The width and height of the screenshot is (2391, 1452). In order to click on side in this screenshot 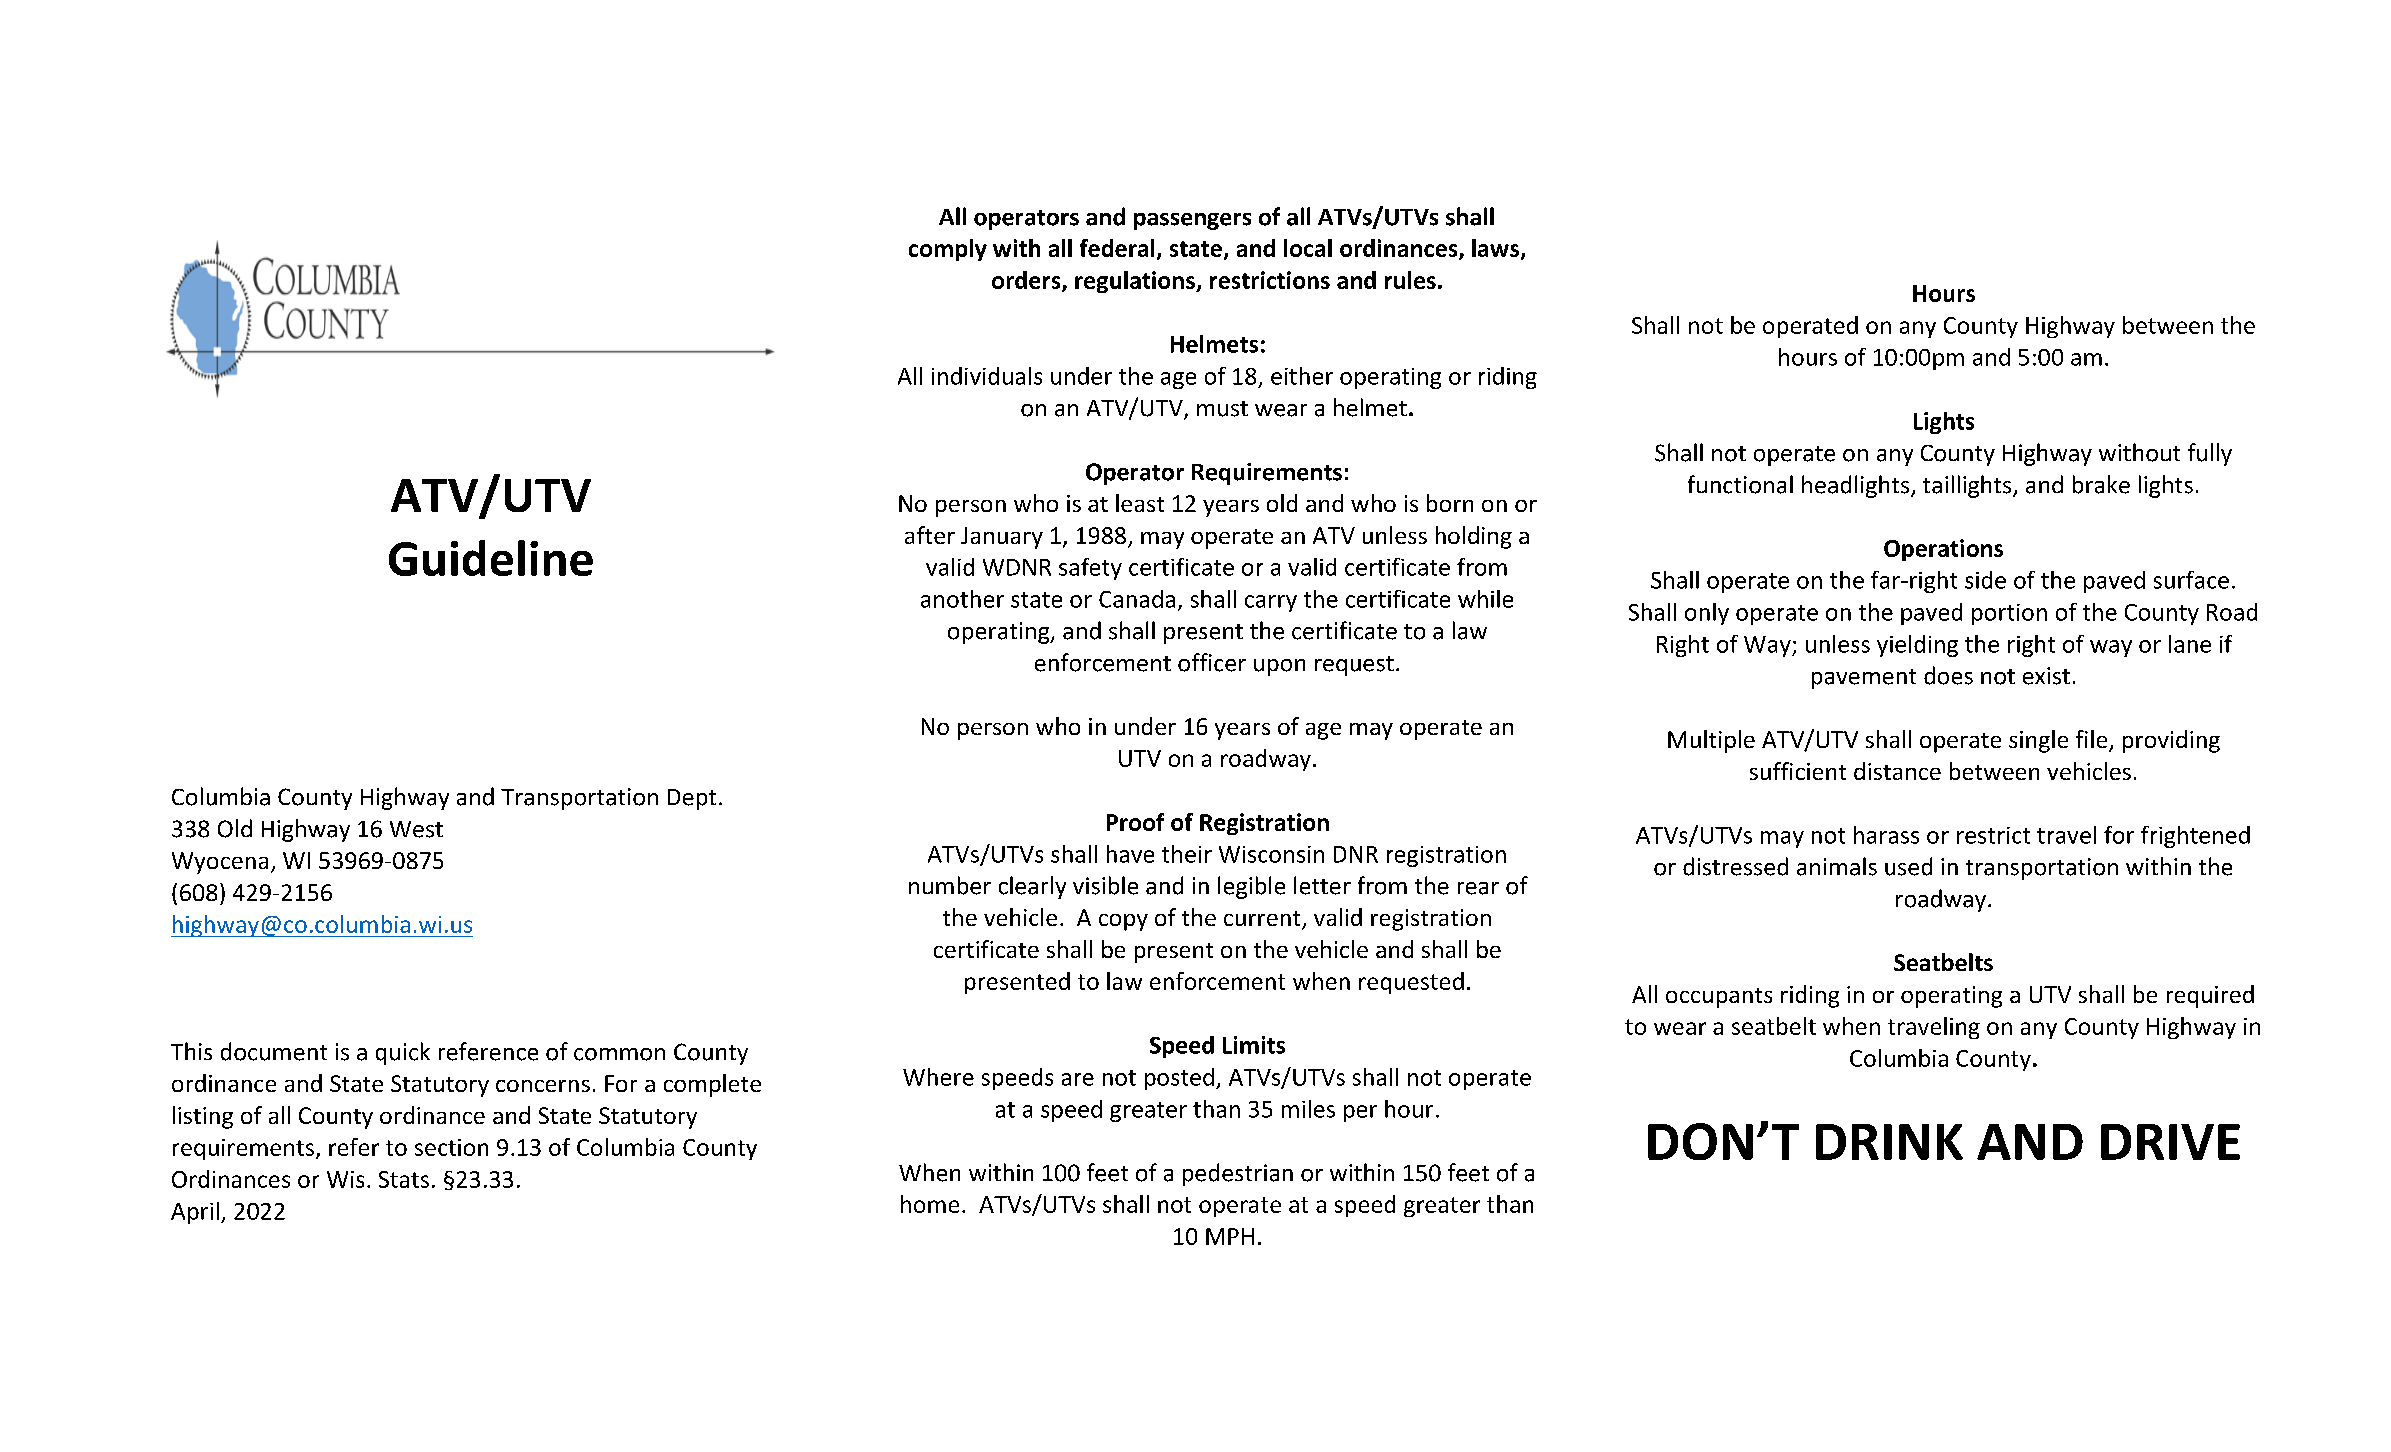, I will do `click(1985, 580)`.
